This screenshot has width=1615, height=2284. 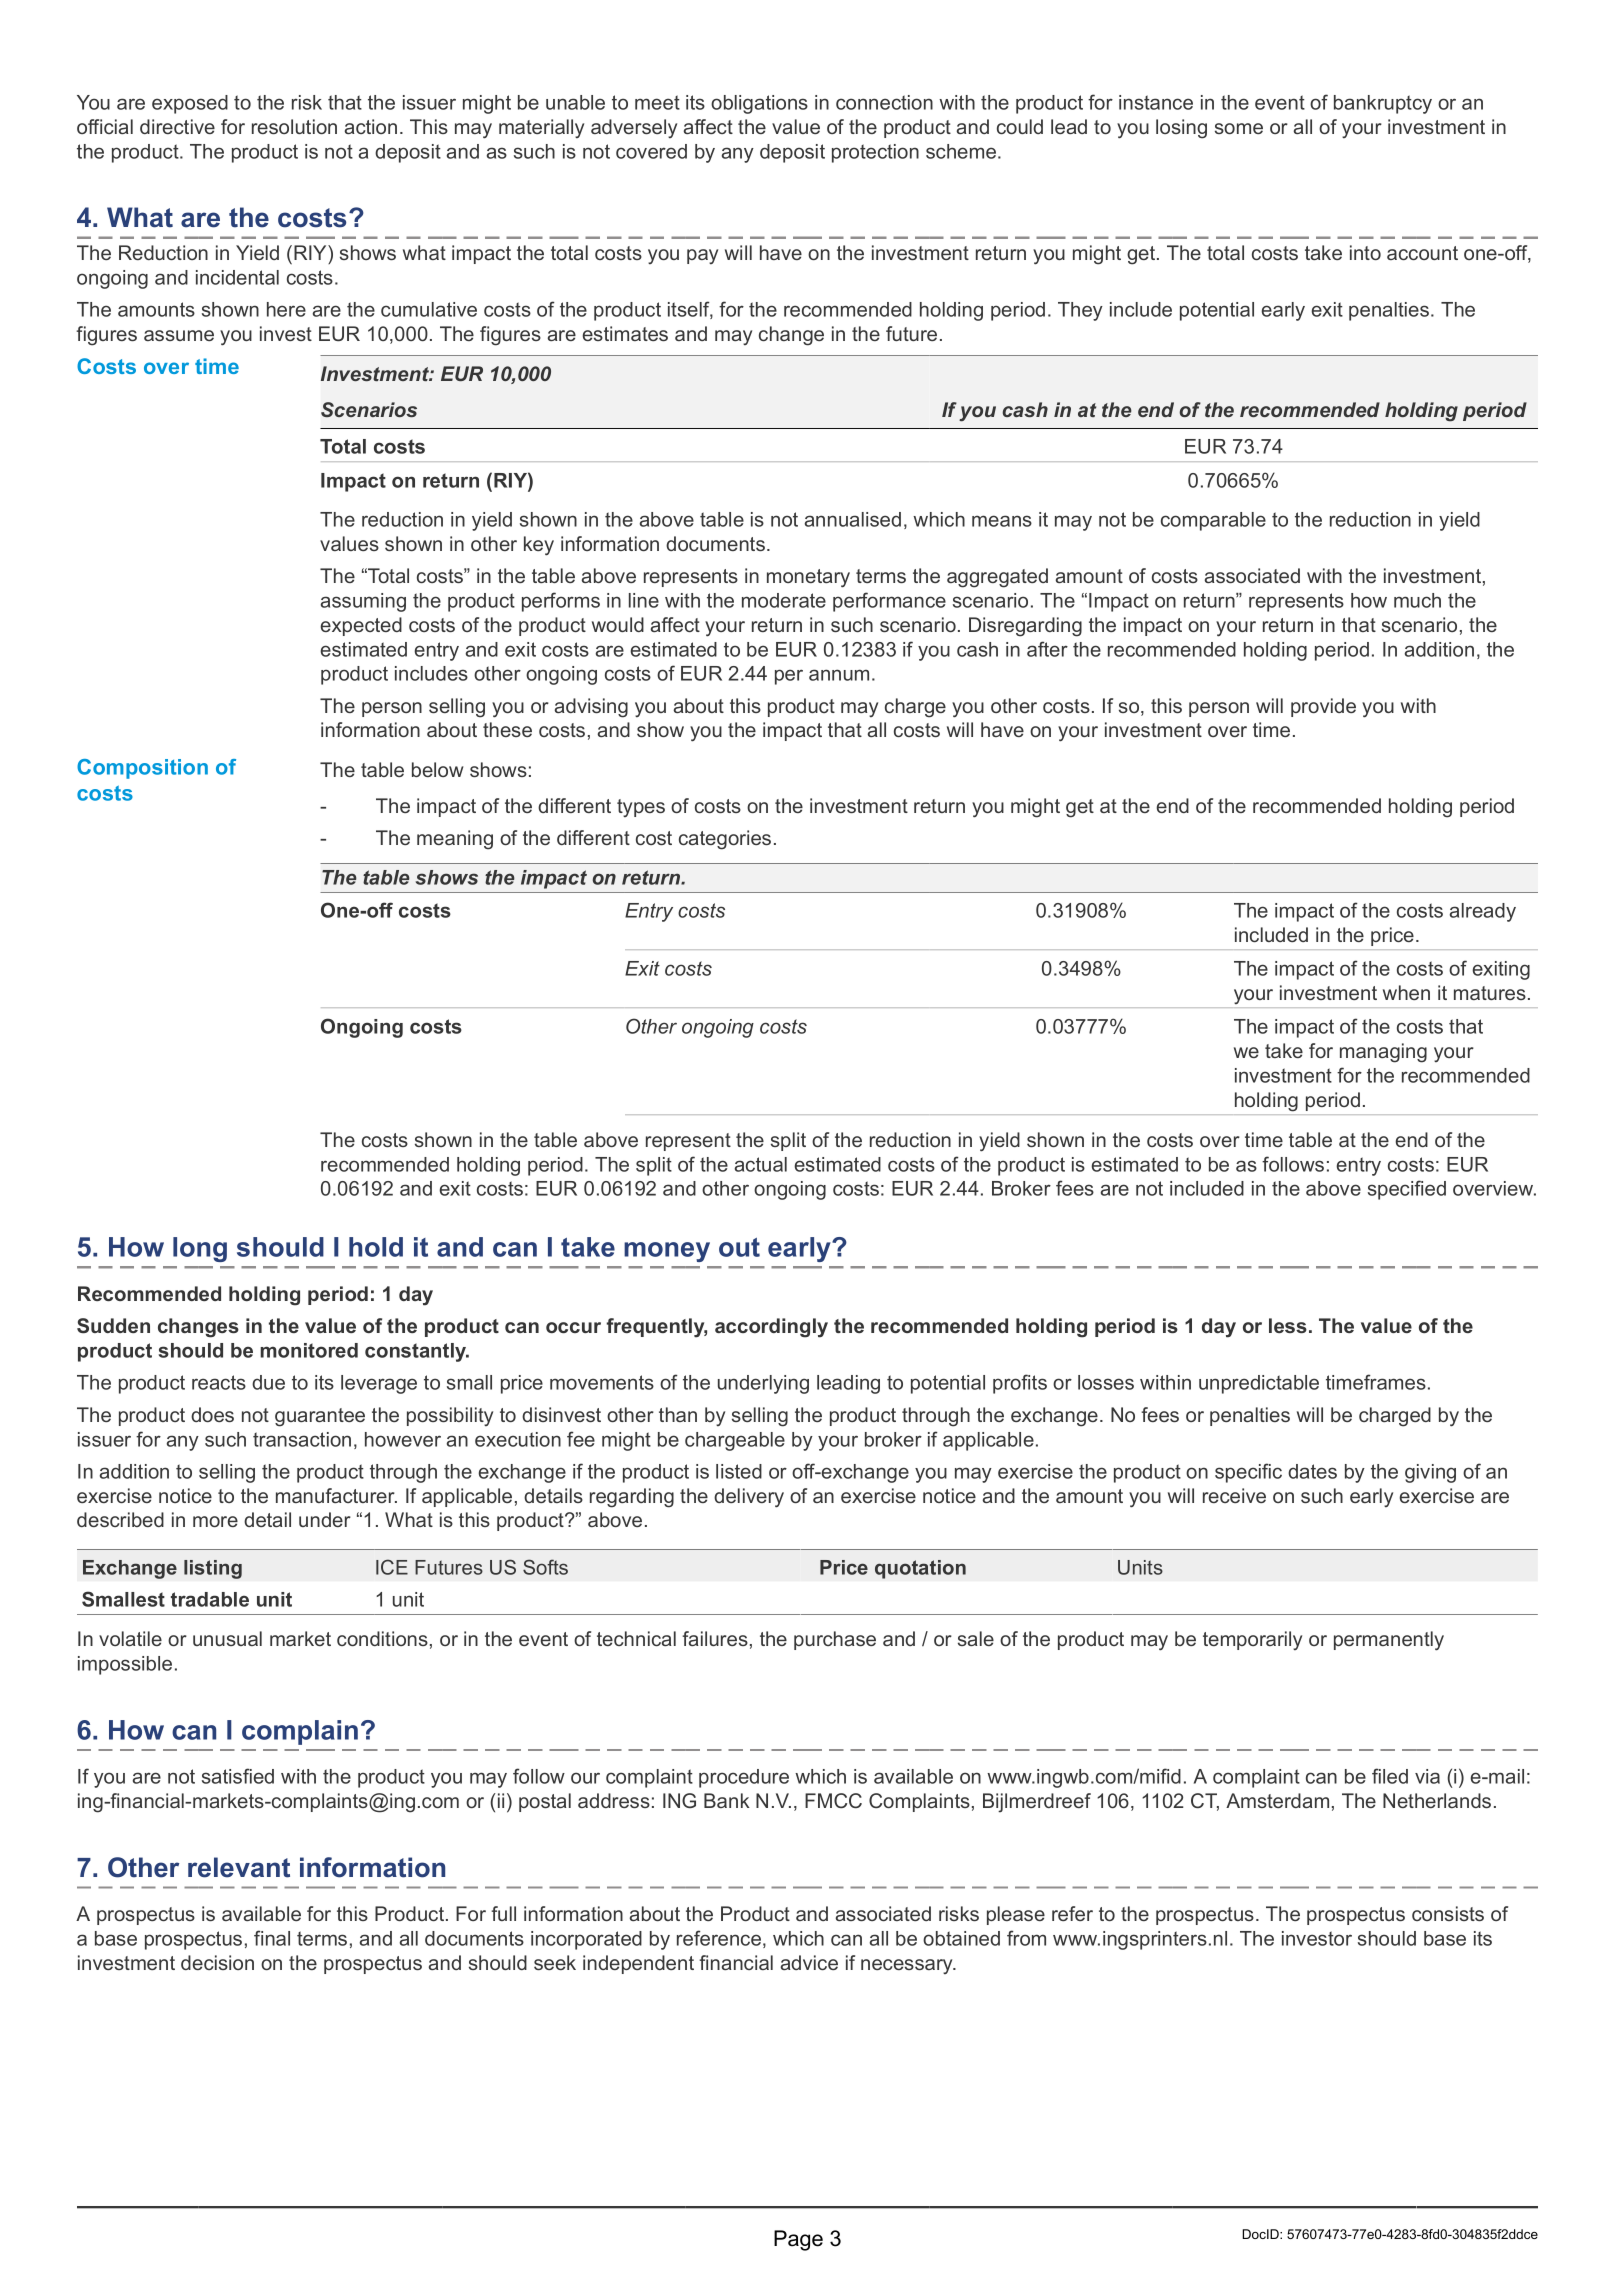 What do you see at coordinates (1448, 1913) in the screenshot?
I see `consists` at bounding box center [1448, 1913].
